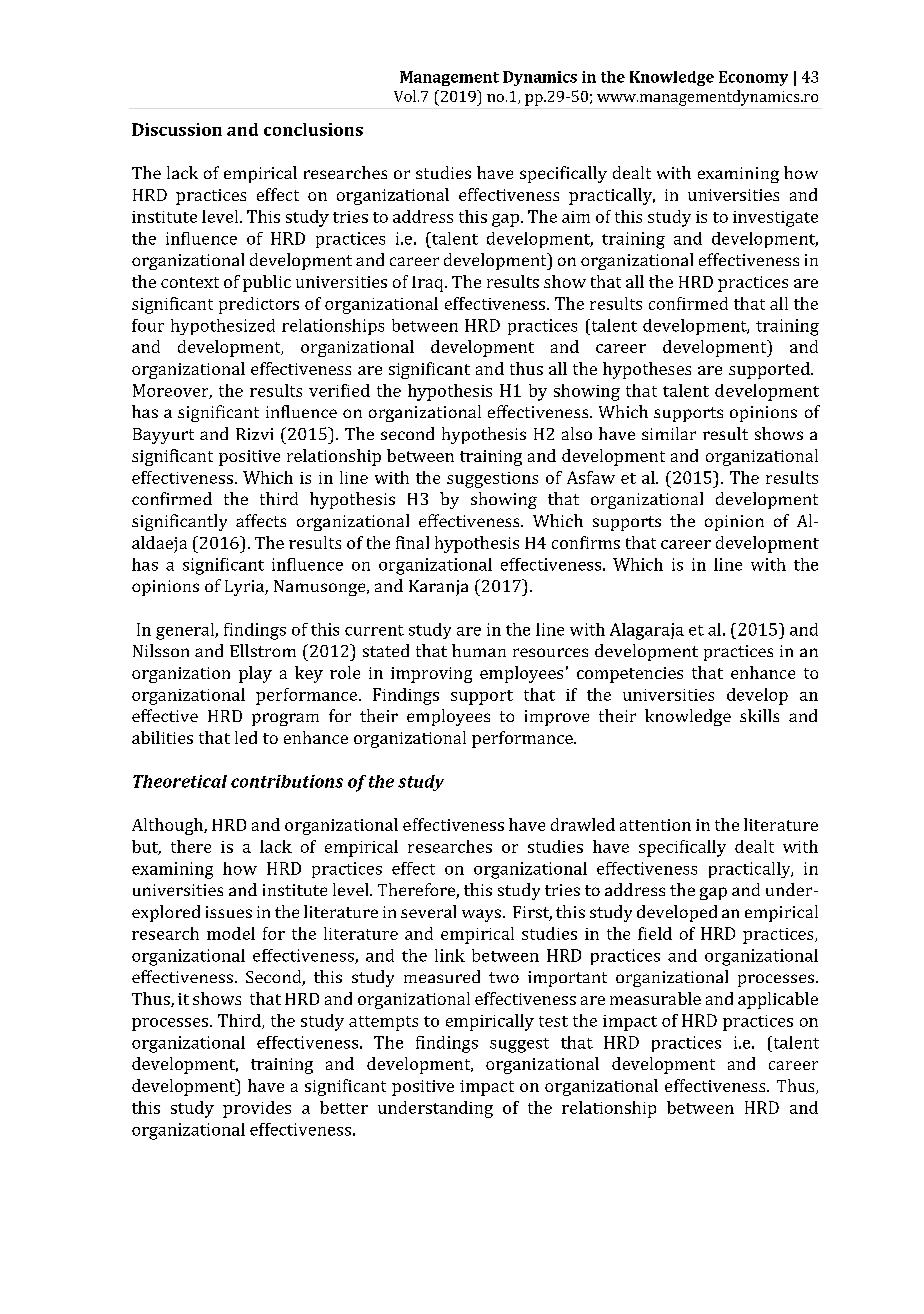 This screenshot has width=924, height=1314. What do you see at coordinates (479, 650) in the screenshot?
I see `human` at bounding box center [479, 650].
